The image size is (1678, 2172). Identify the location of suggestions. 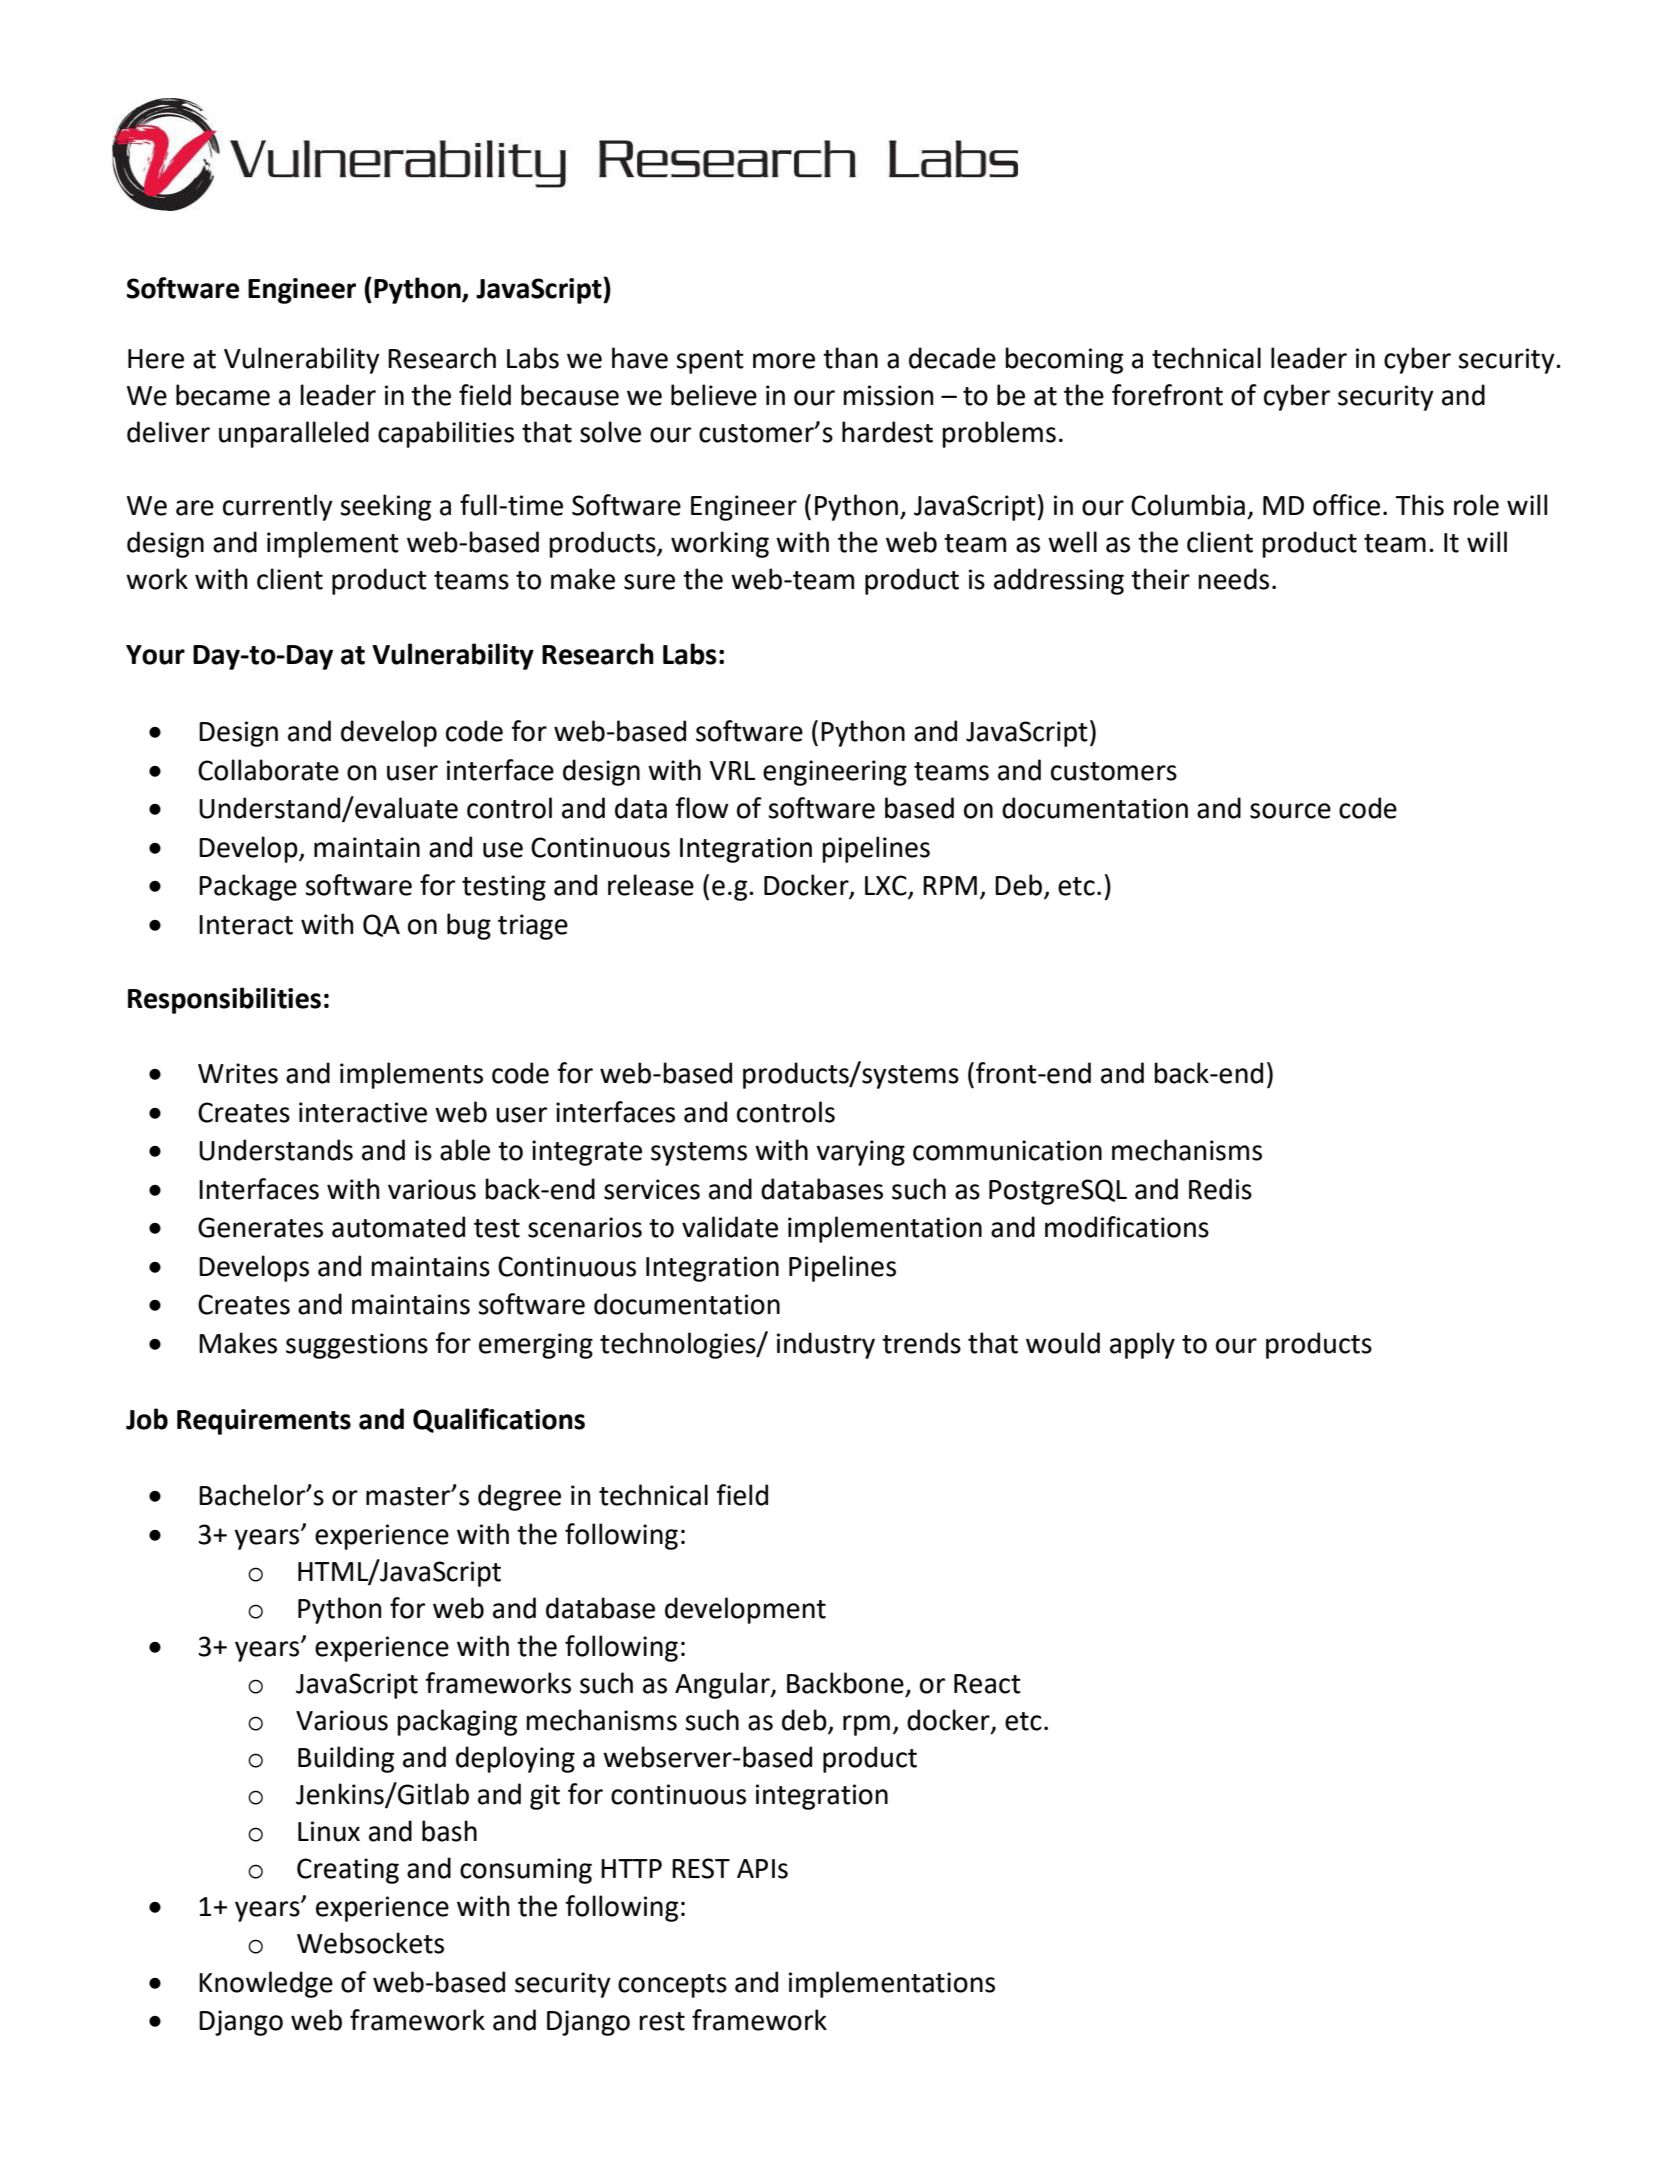
(357, 1346).
